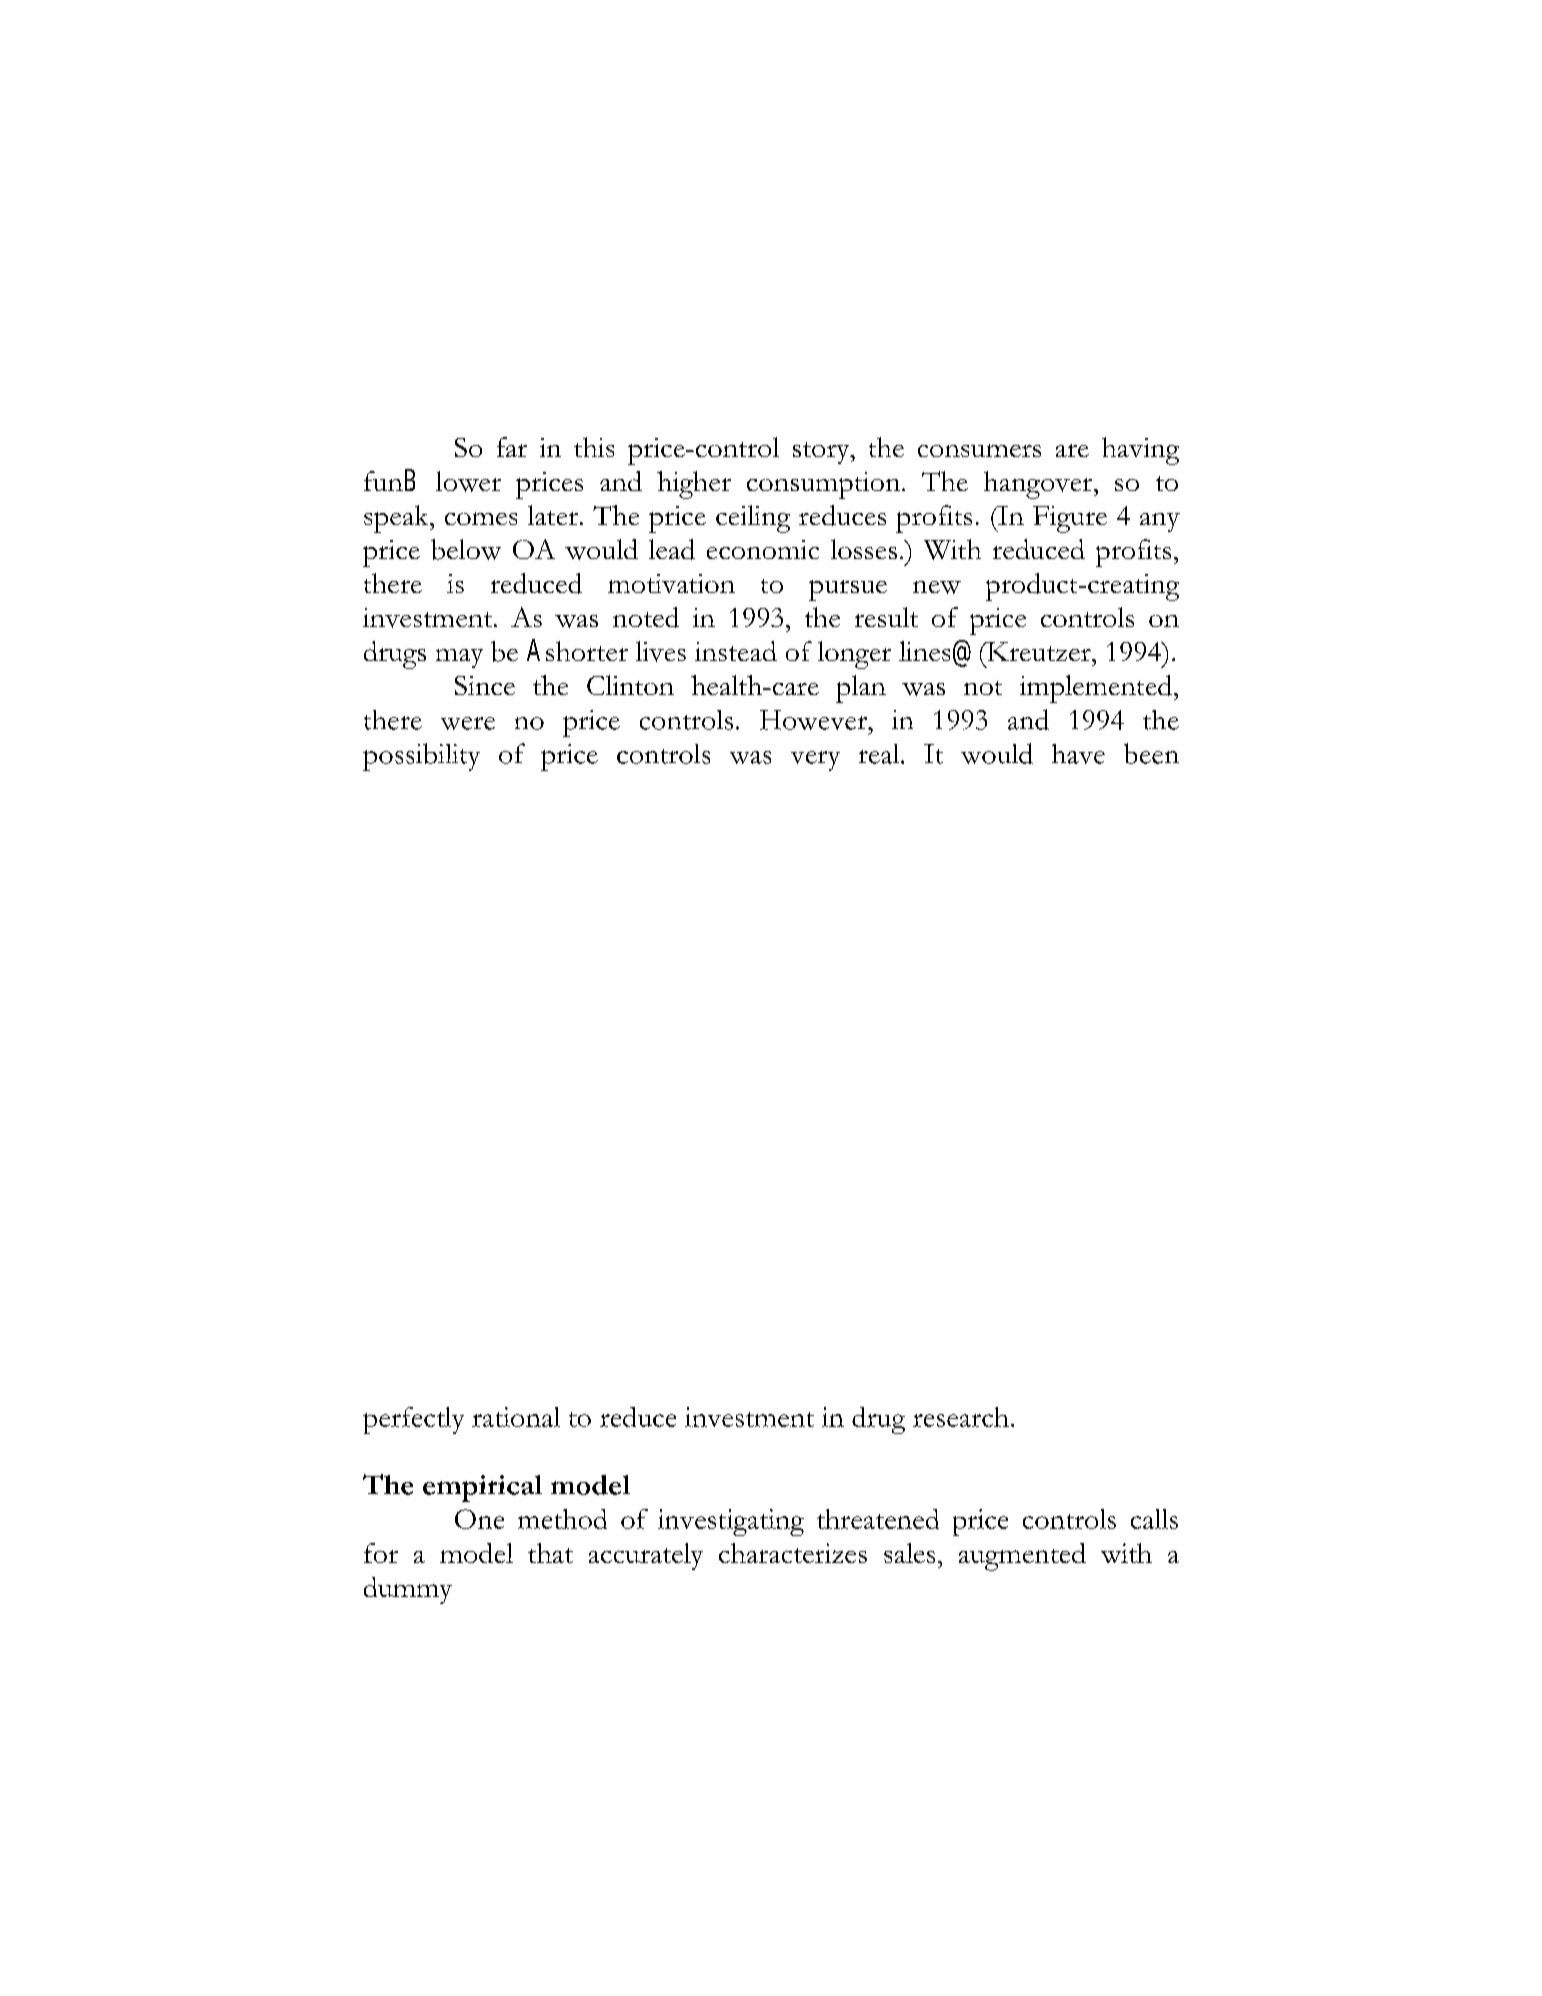 This document has width=1542, height=1996. Describe the element at coordinates (421, 757) in the document. I see `possibility` at that location.
